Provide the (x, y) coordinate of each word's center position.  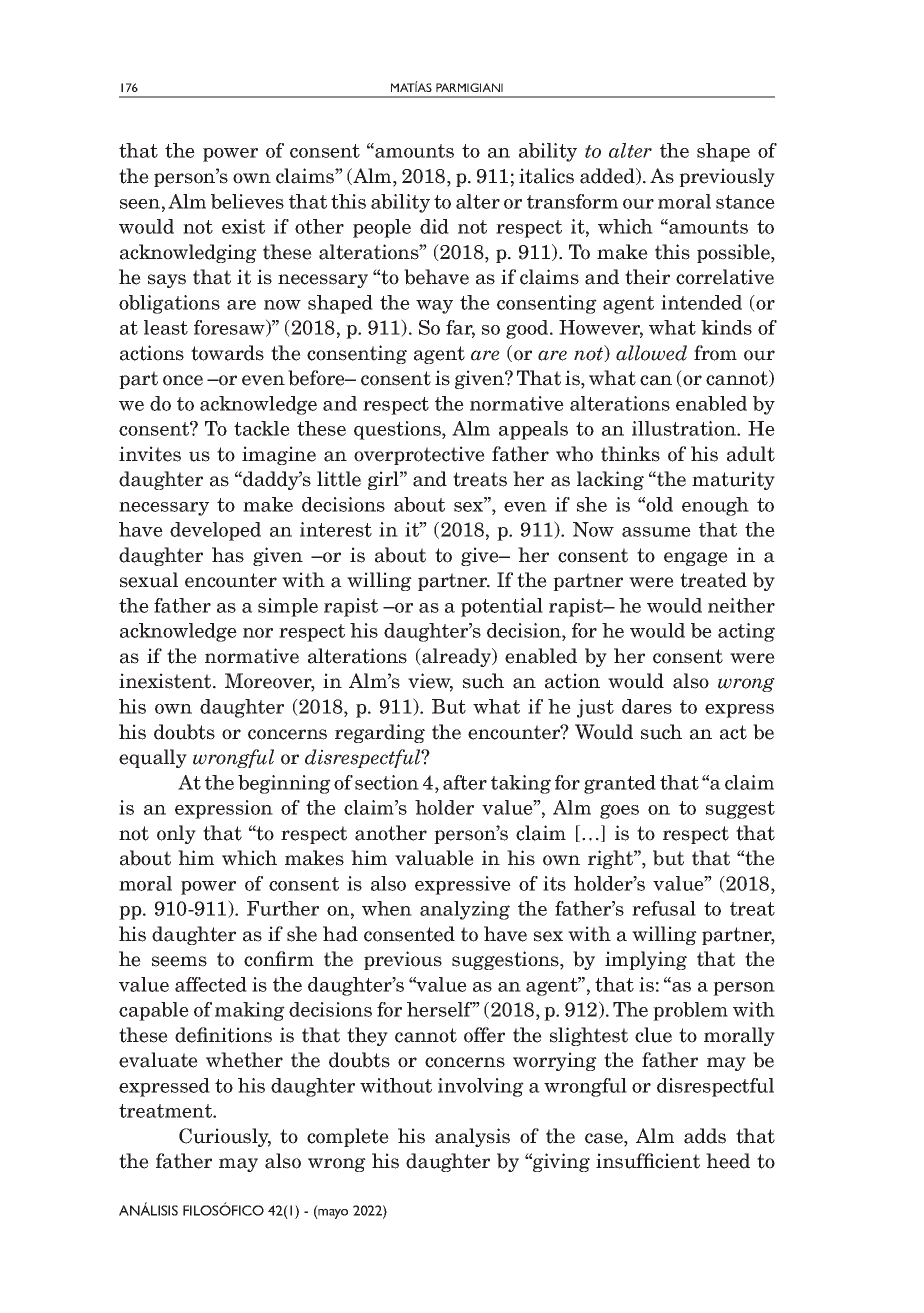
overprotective (419, 455)
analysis (472, 1137)
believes (247, 201)
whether (244, 1060)
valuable (434, 858)
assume (656, 532)
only (176, 834)
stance (745, 202)
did (434, 226)
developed (215, 531)
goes (619, 811)
